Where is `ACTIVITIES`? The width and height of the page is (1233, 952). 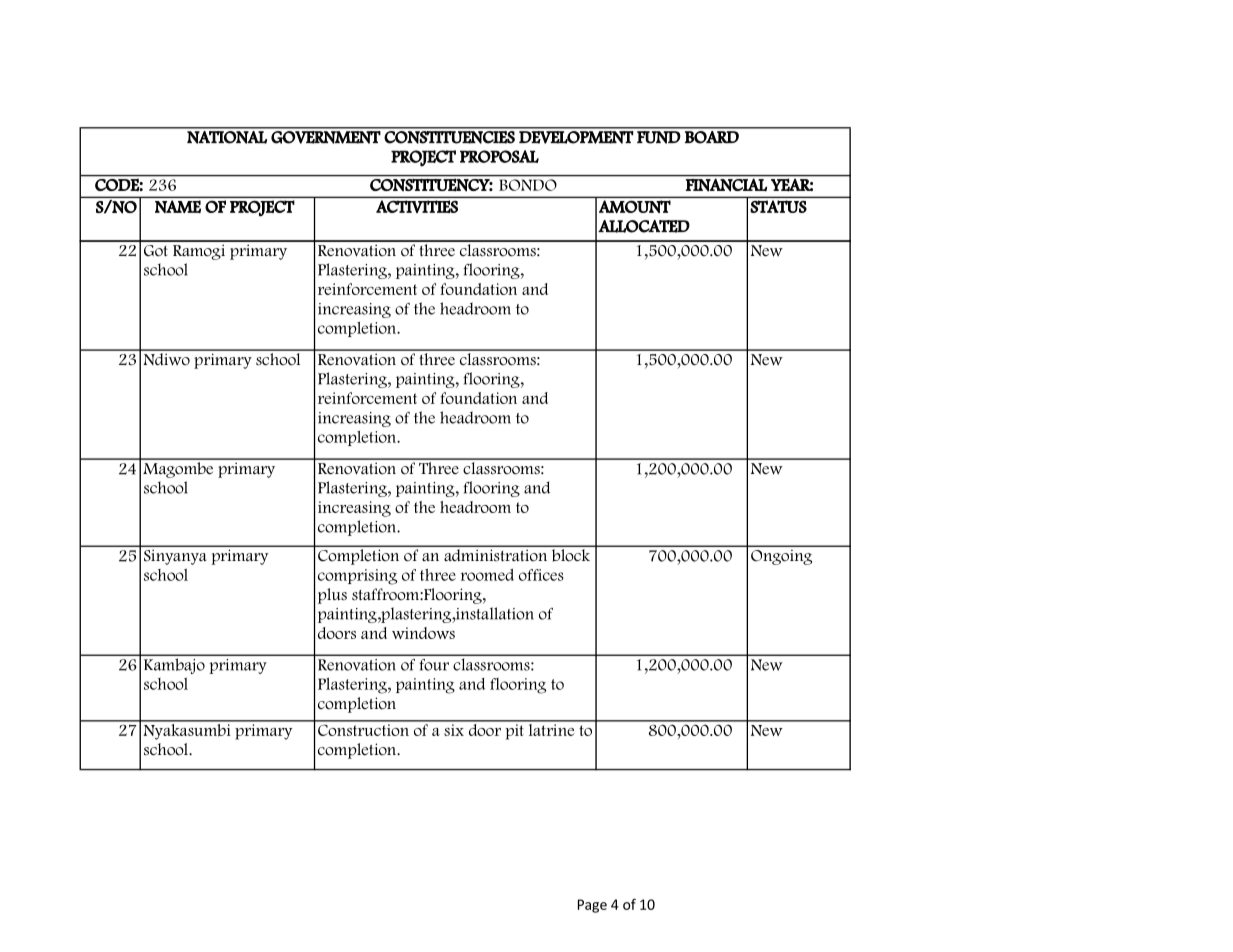 ACTIVITIES is located at coordinates (417, 206).
